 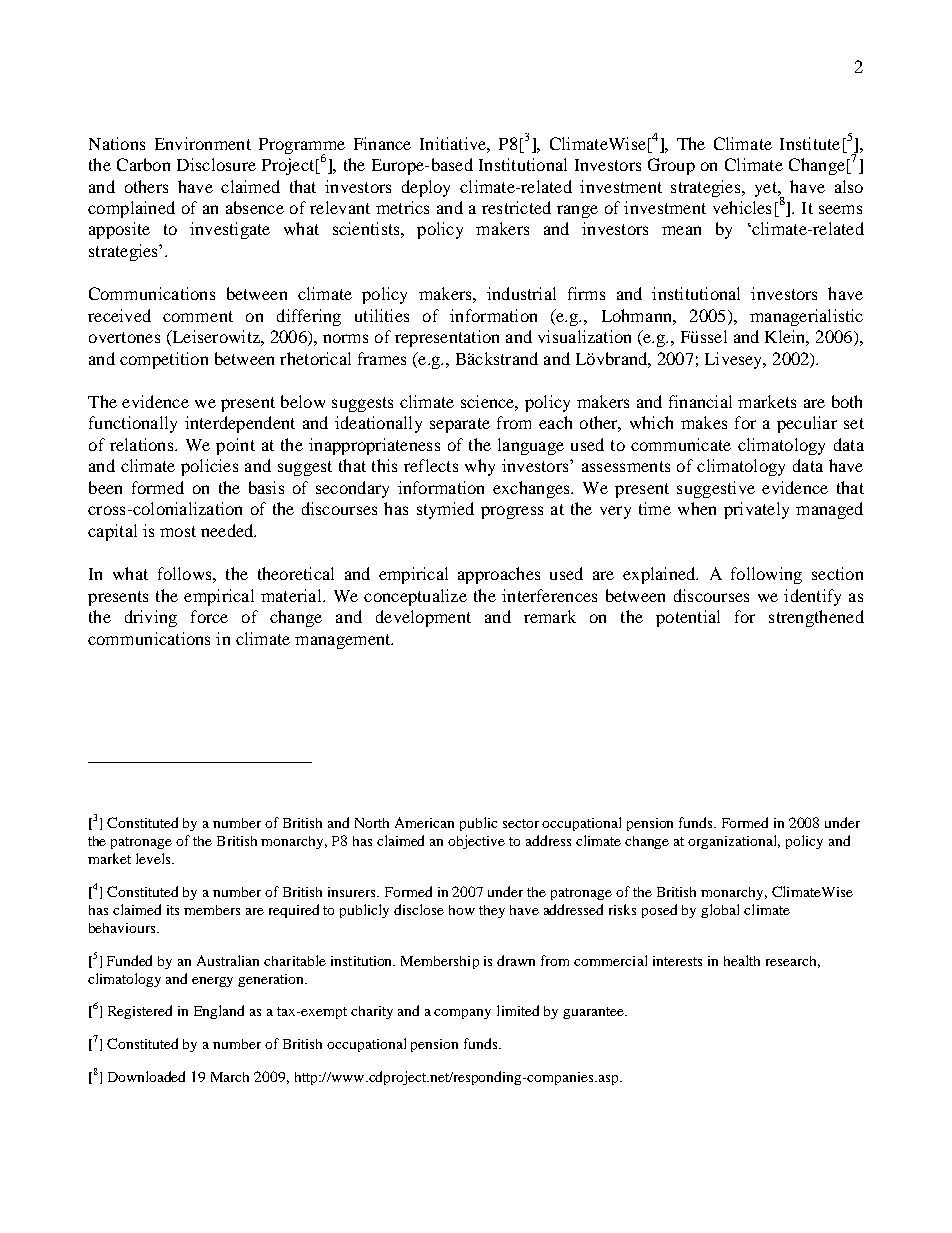 I want to click on force, so click(x=209, y=616).
